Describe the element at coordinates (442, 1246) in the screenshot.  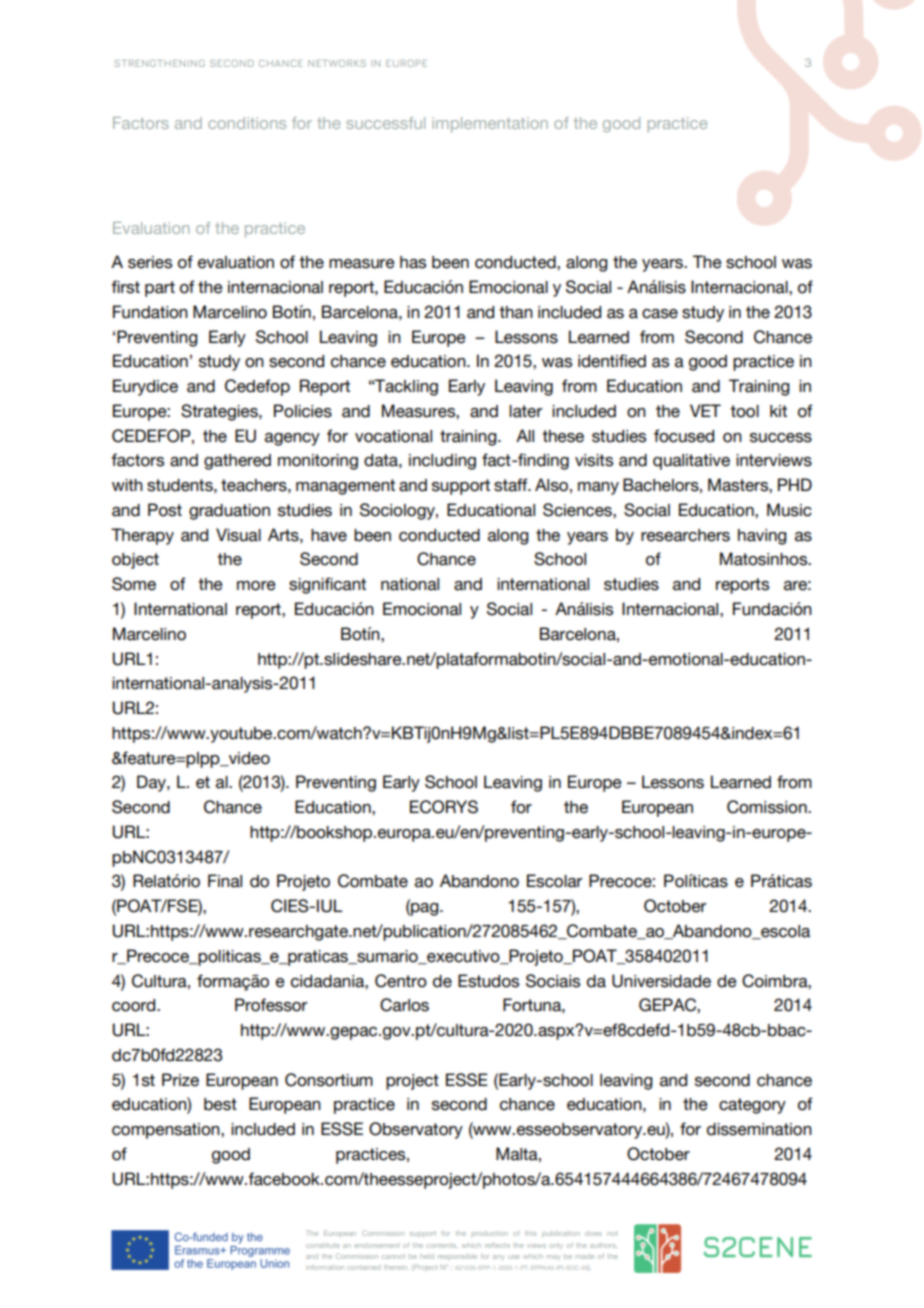
I see `contents` at that location.
